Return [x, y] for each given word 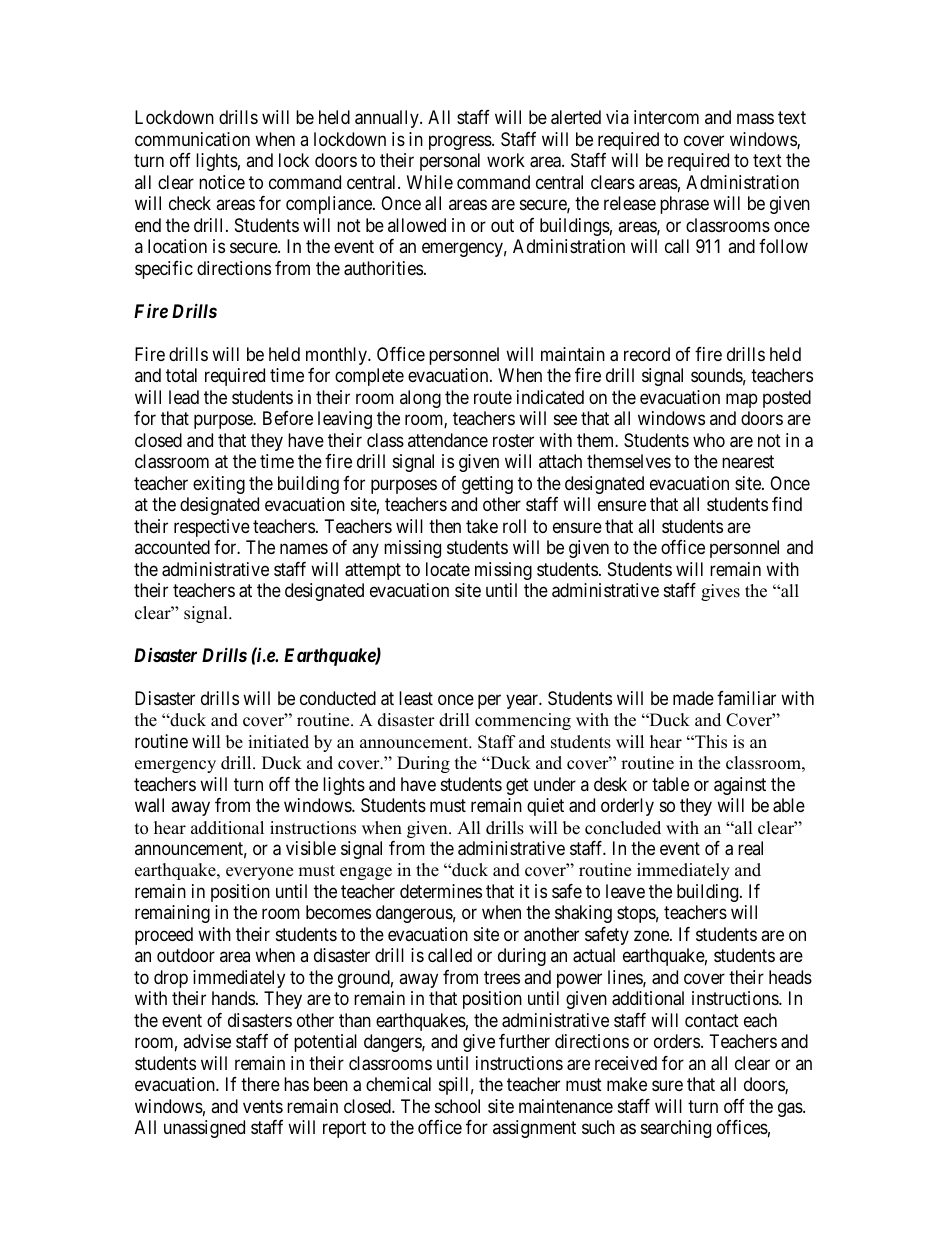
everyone [259, 873]
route [493, 397]
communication [192, 139]
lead [184, 397]
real [750, 848]
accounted [172, 547]
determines [441, 891]
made [693, 698]
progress [461, 142]
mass [755, 119]
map [742, 400]
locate [448, 569]
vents [263, 1106]
